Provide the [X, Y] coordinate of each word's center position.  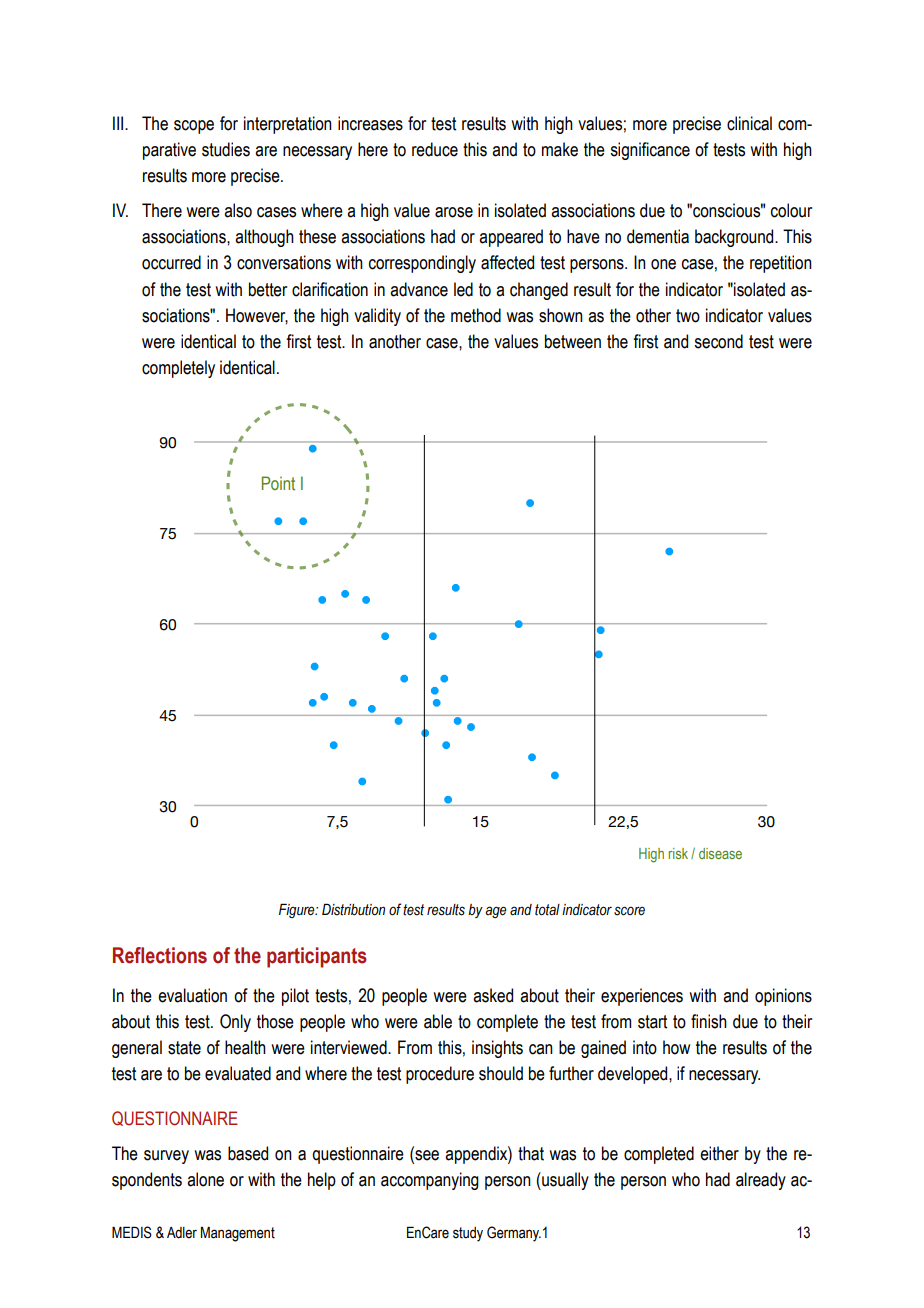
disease [720, 853]
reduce [435, 149]
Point [278, 483]
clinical [749, 123]
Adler [182, 1233]
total [547, 910]
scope [194, 127]
